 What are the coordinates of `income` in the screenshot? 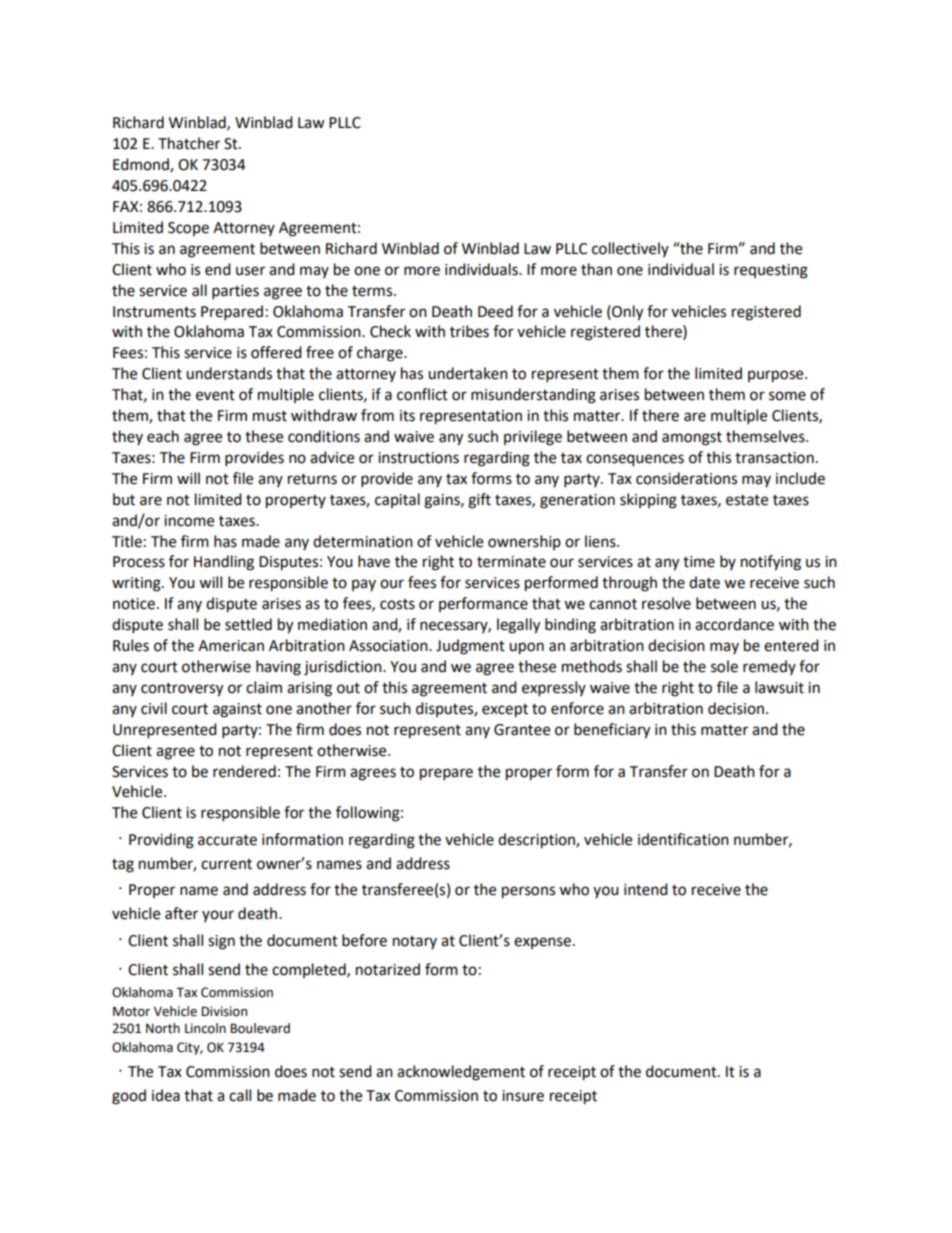 It's located at (189, 521).
